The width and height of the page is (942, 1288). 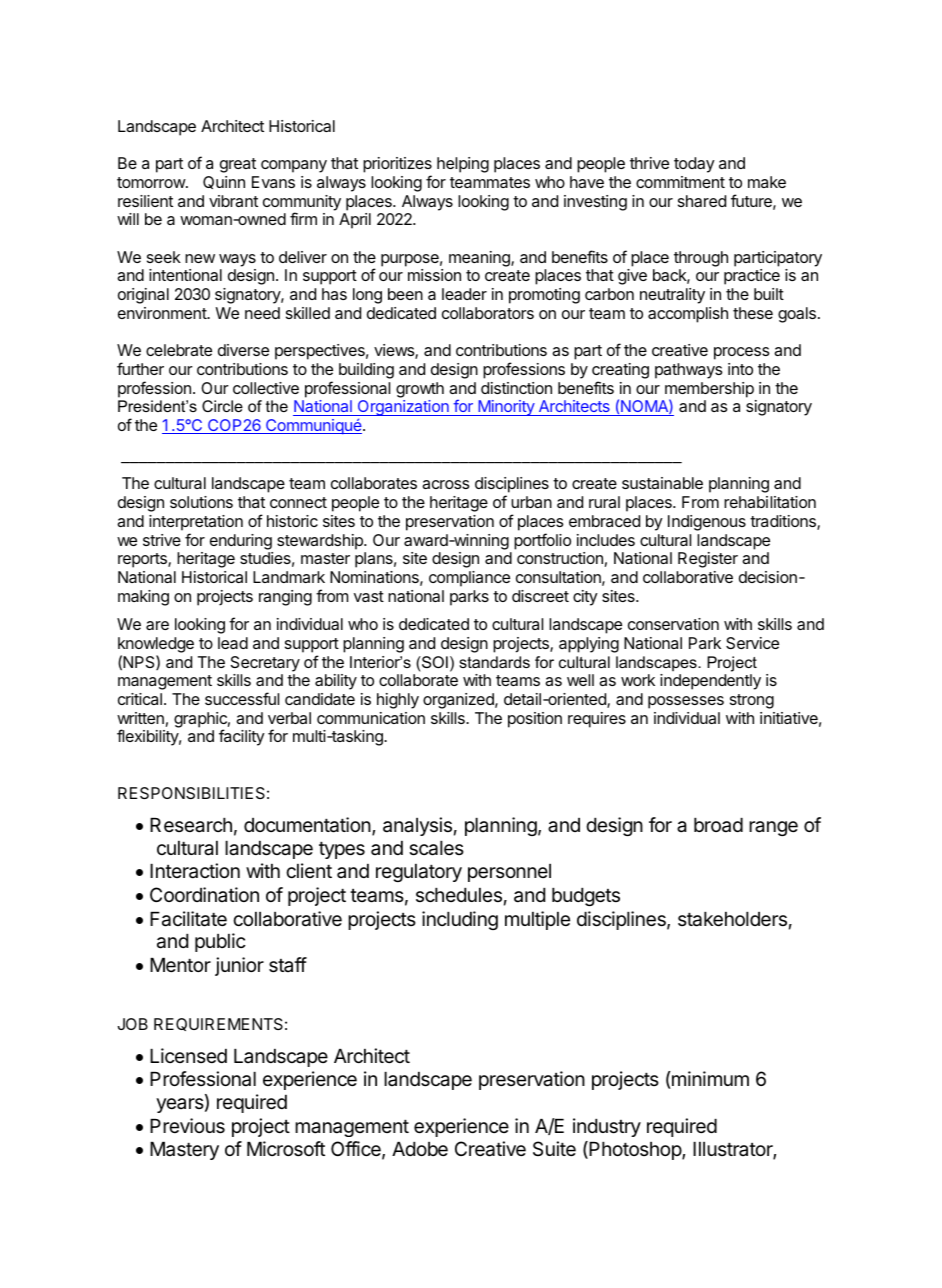 I want to click on Quinn, so click(x=224, y=182).
